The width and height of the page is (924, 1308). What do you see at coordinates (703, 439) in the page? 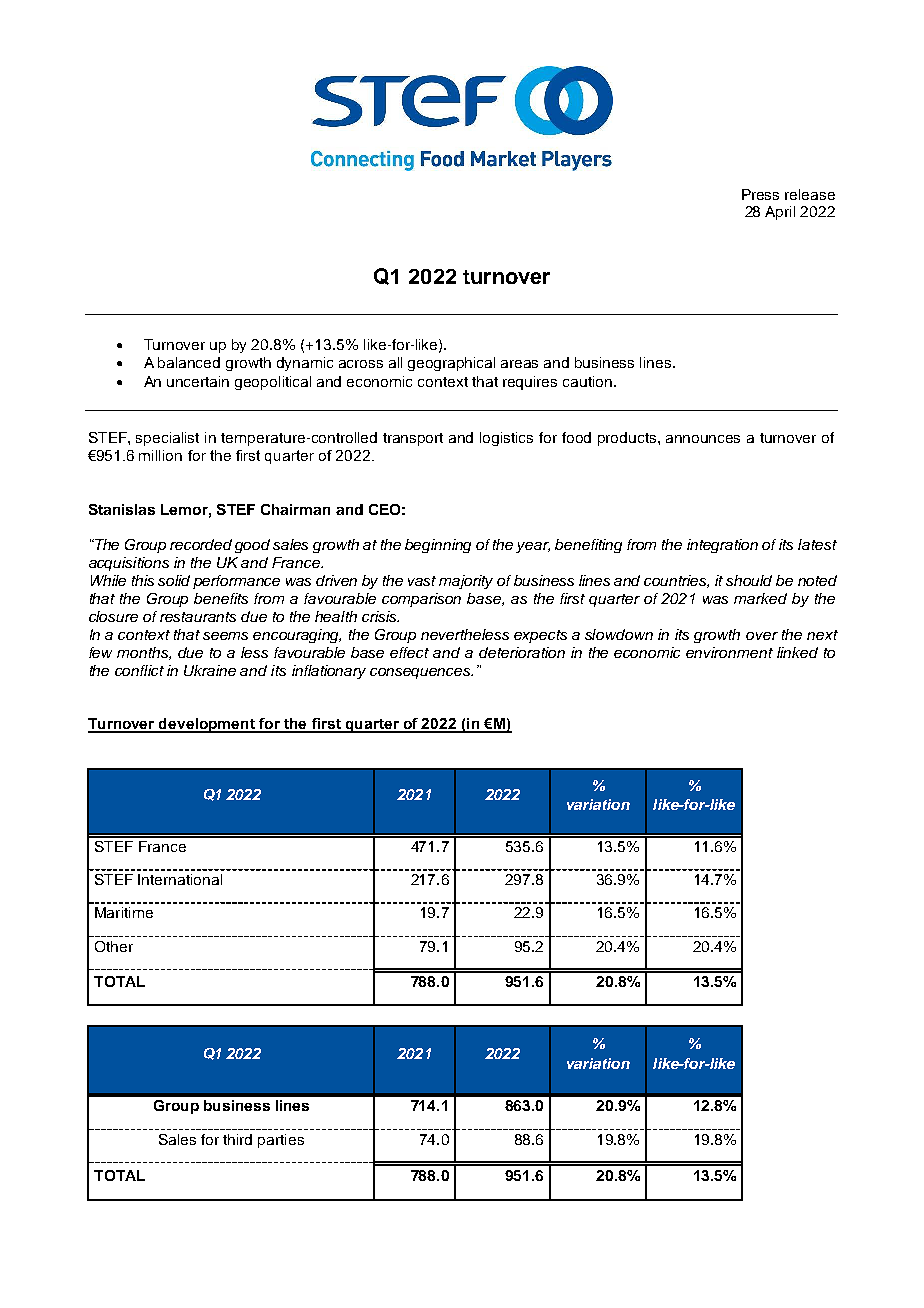
I see `announces` at bounding box center [703, 439].
